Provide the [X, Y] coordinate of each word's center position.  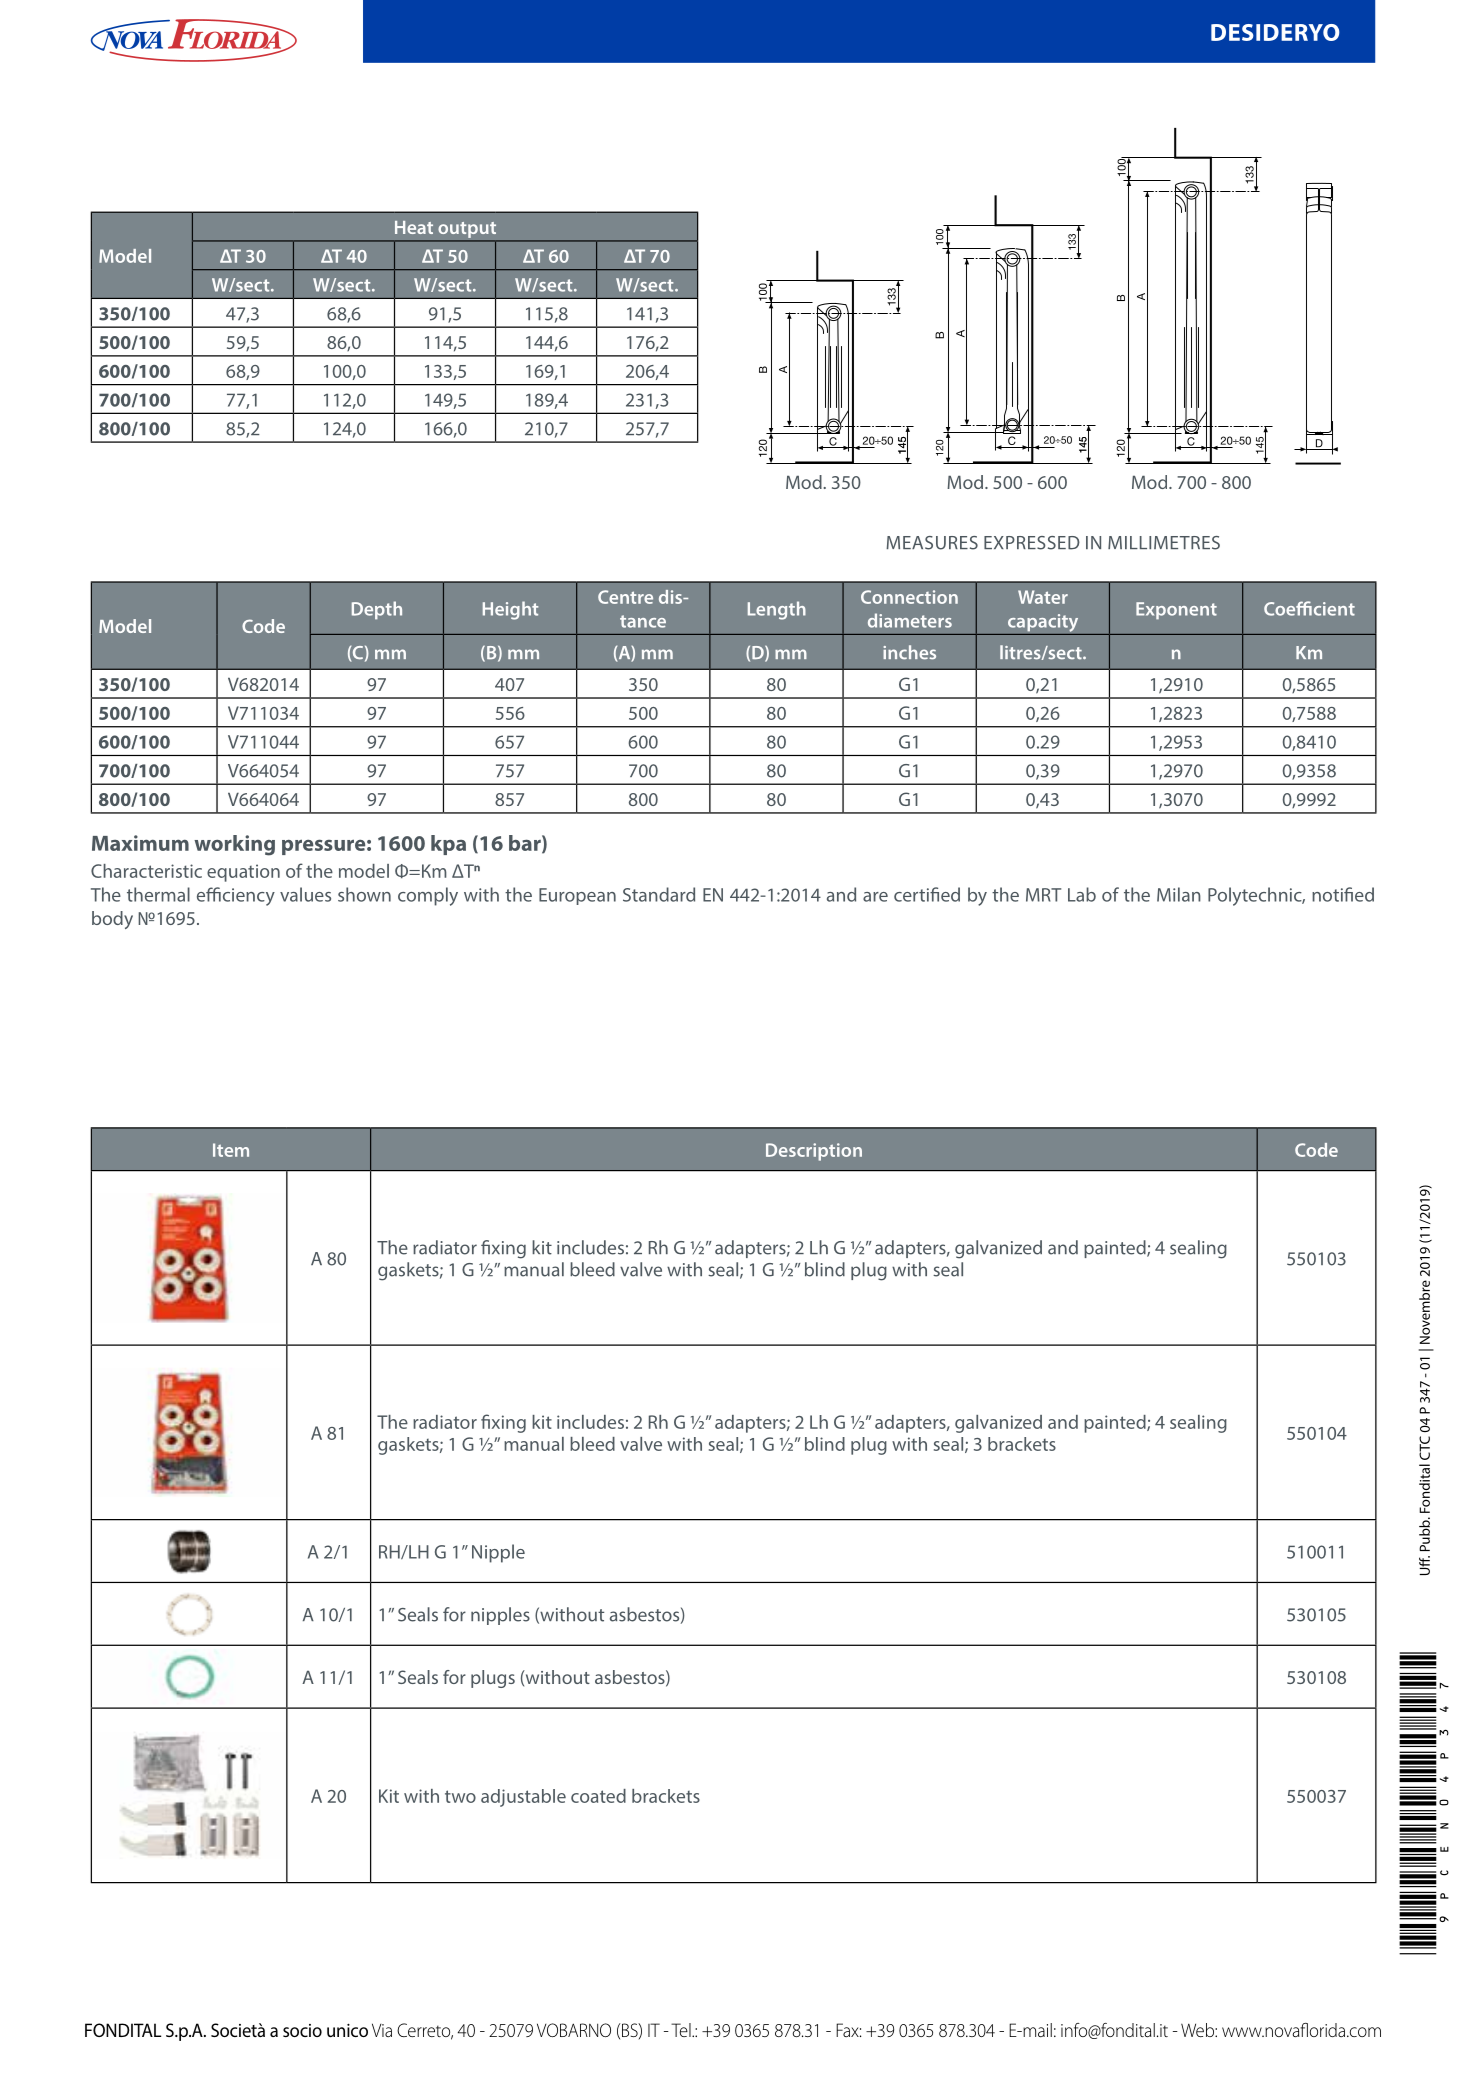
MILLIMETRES [1164, 543]
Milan [1179, 894]
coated [598, 1796]
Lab [1082, 894]
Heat [414, 227]
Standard [659, 894]
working [234, 845]
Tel [682, 2030]
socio [302, 2030]
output [467, 229]
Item [231, 1150]
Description [814, 1152]
